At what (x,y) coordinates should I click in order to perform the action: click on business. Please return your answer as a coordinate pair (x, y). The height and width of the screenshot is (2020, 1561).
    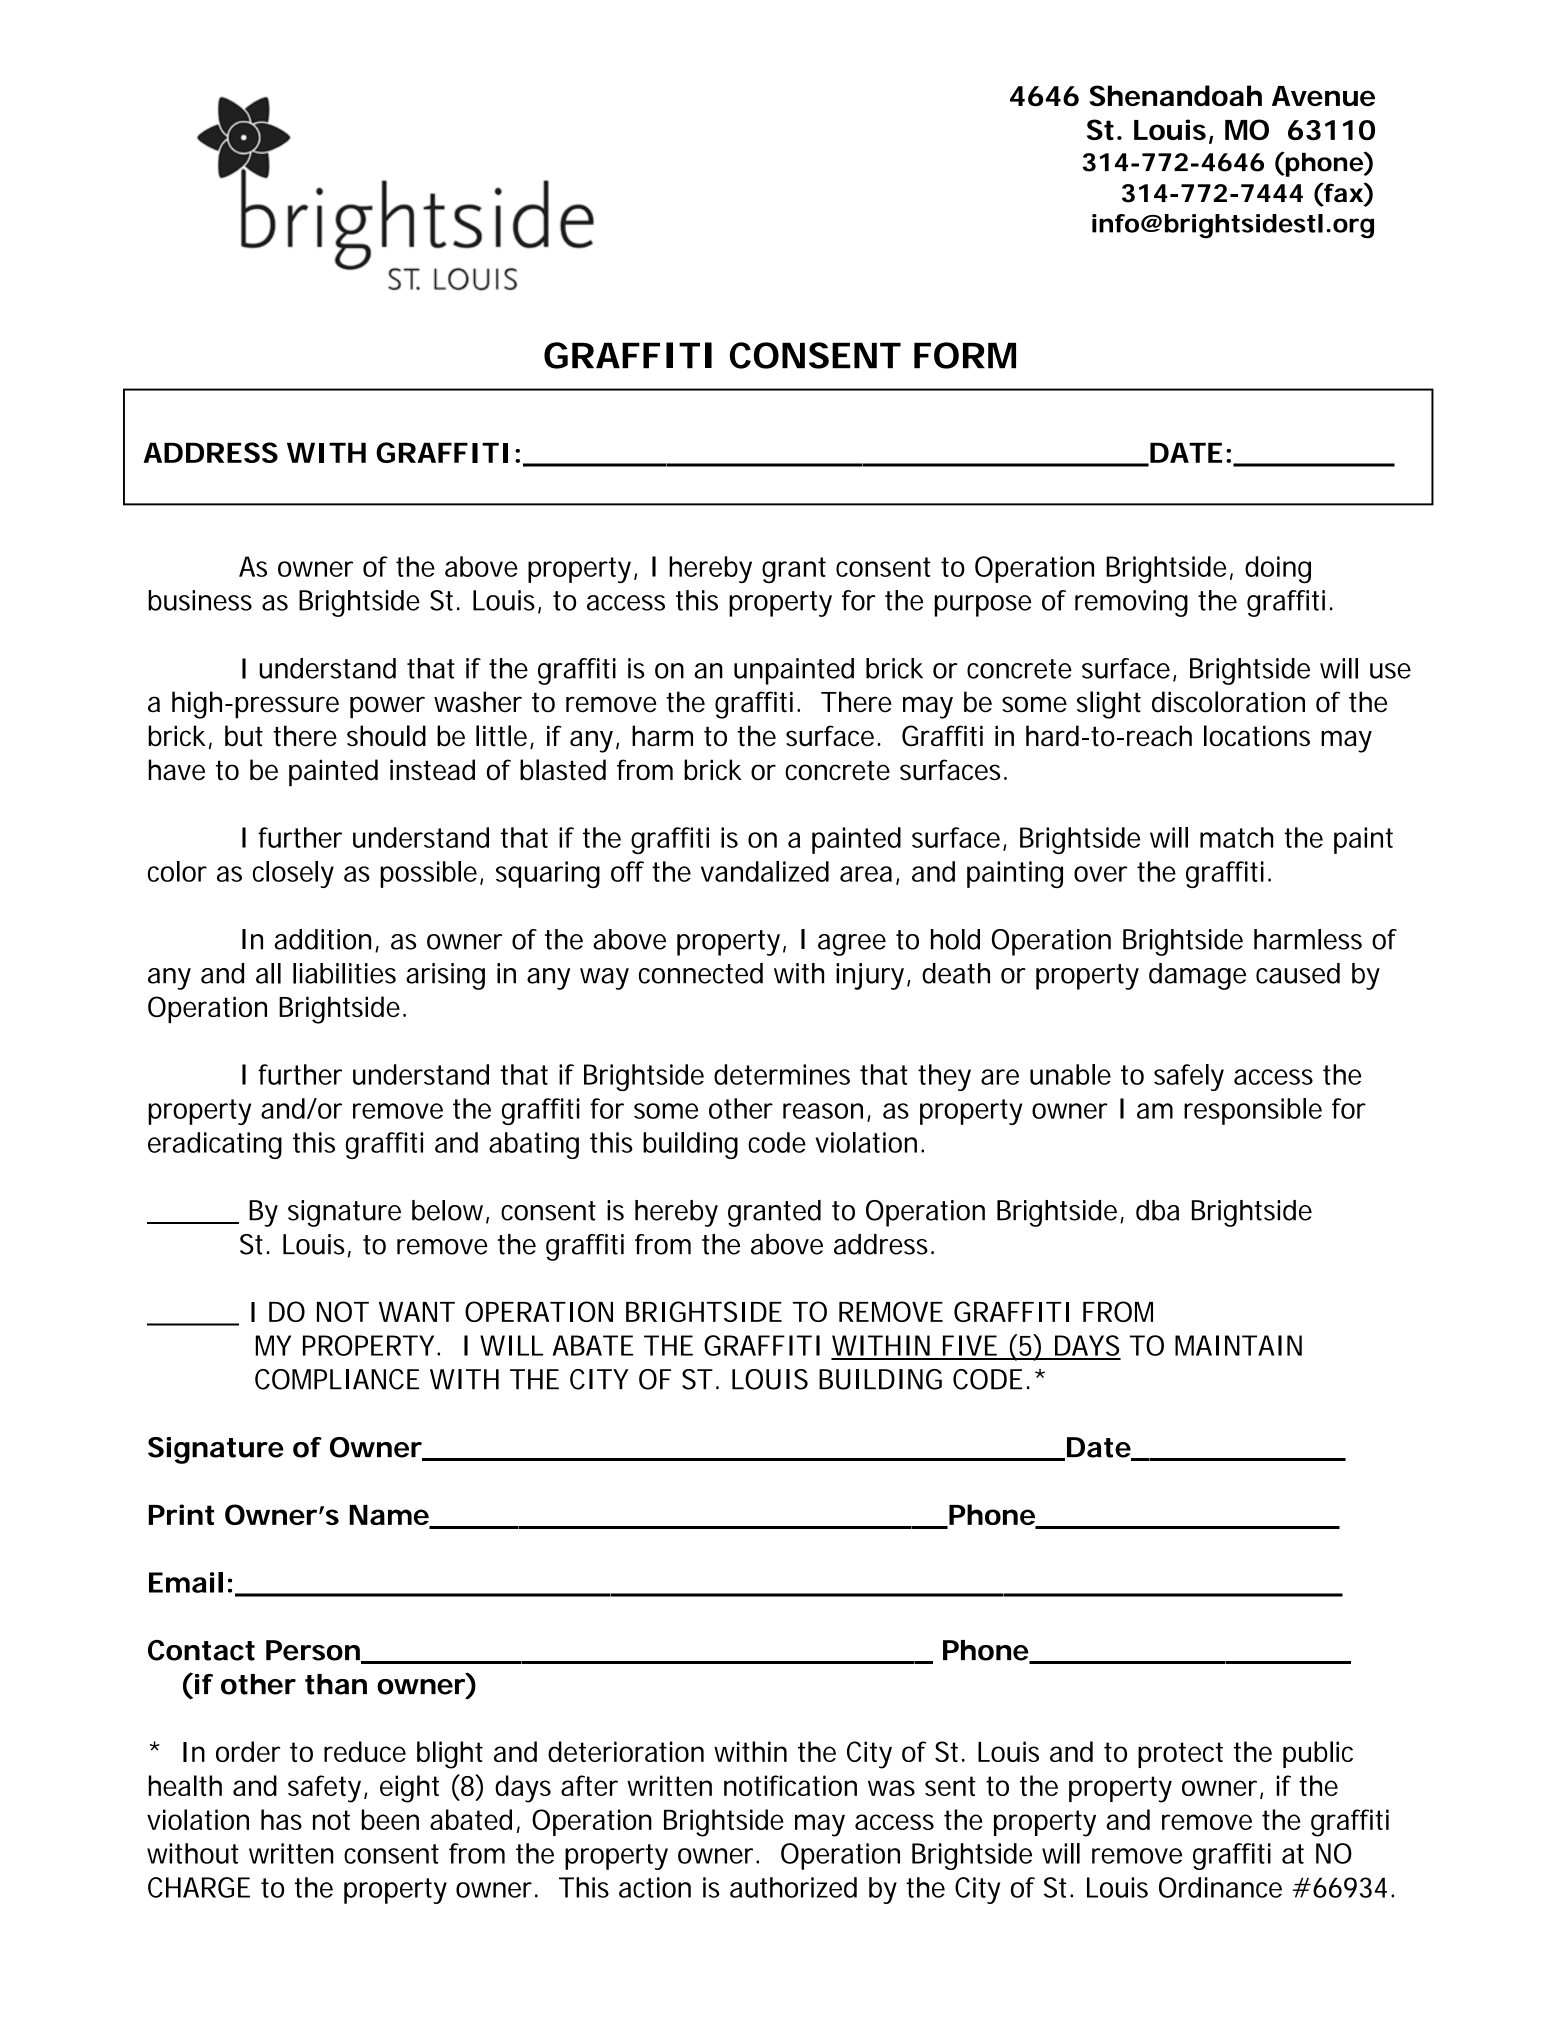
    Looking at the image, I should click on (200, 600).
